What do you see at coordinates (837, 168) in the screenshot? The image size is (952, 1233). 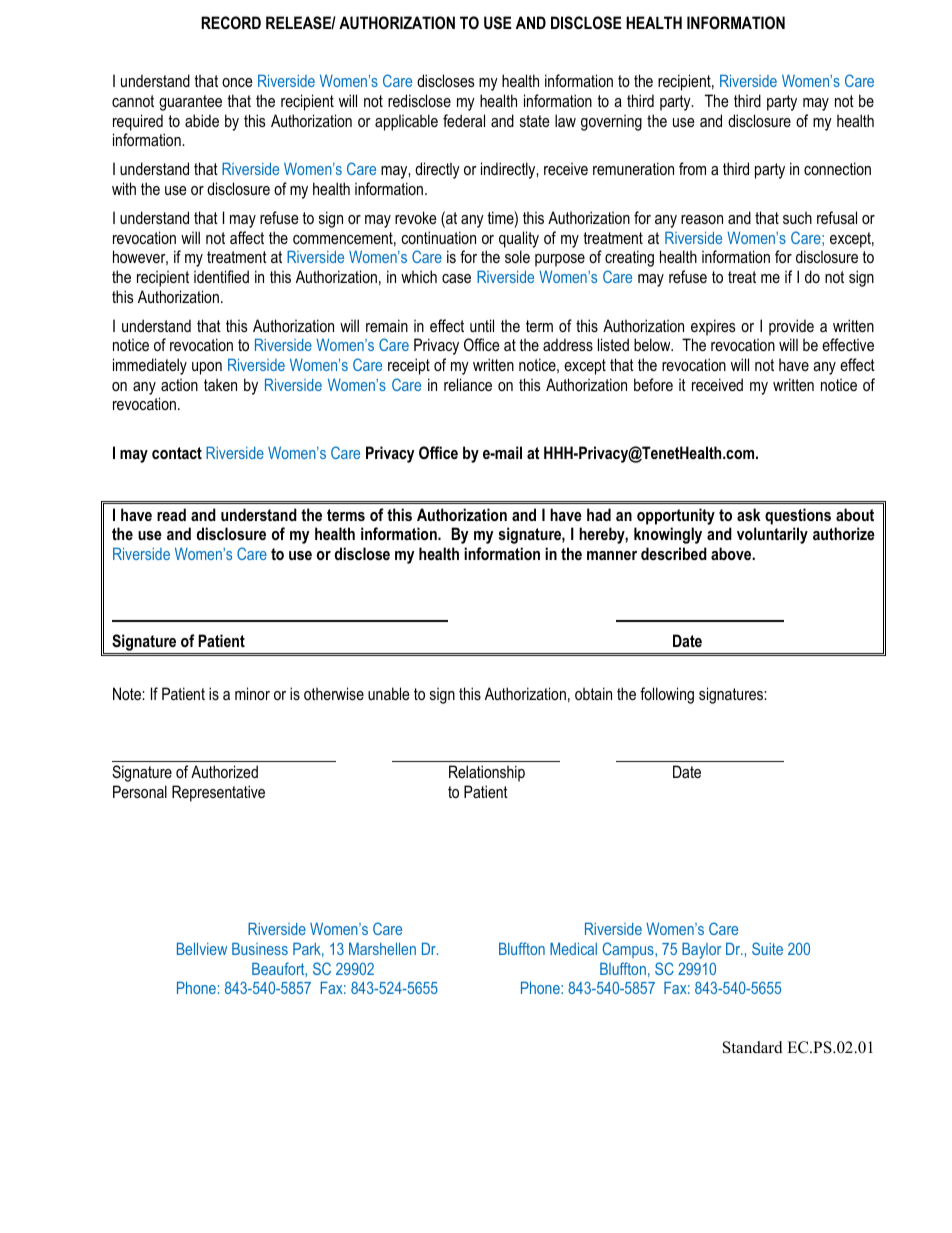 I see `connection` at bounding box center [837, 168].
